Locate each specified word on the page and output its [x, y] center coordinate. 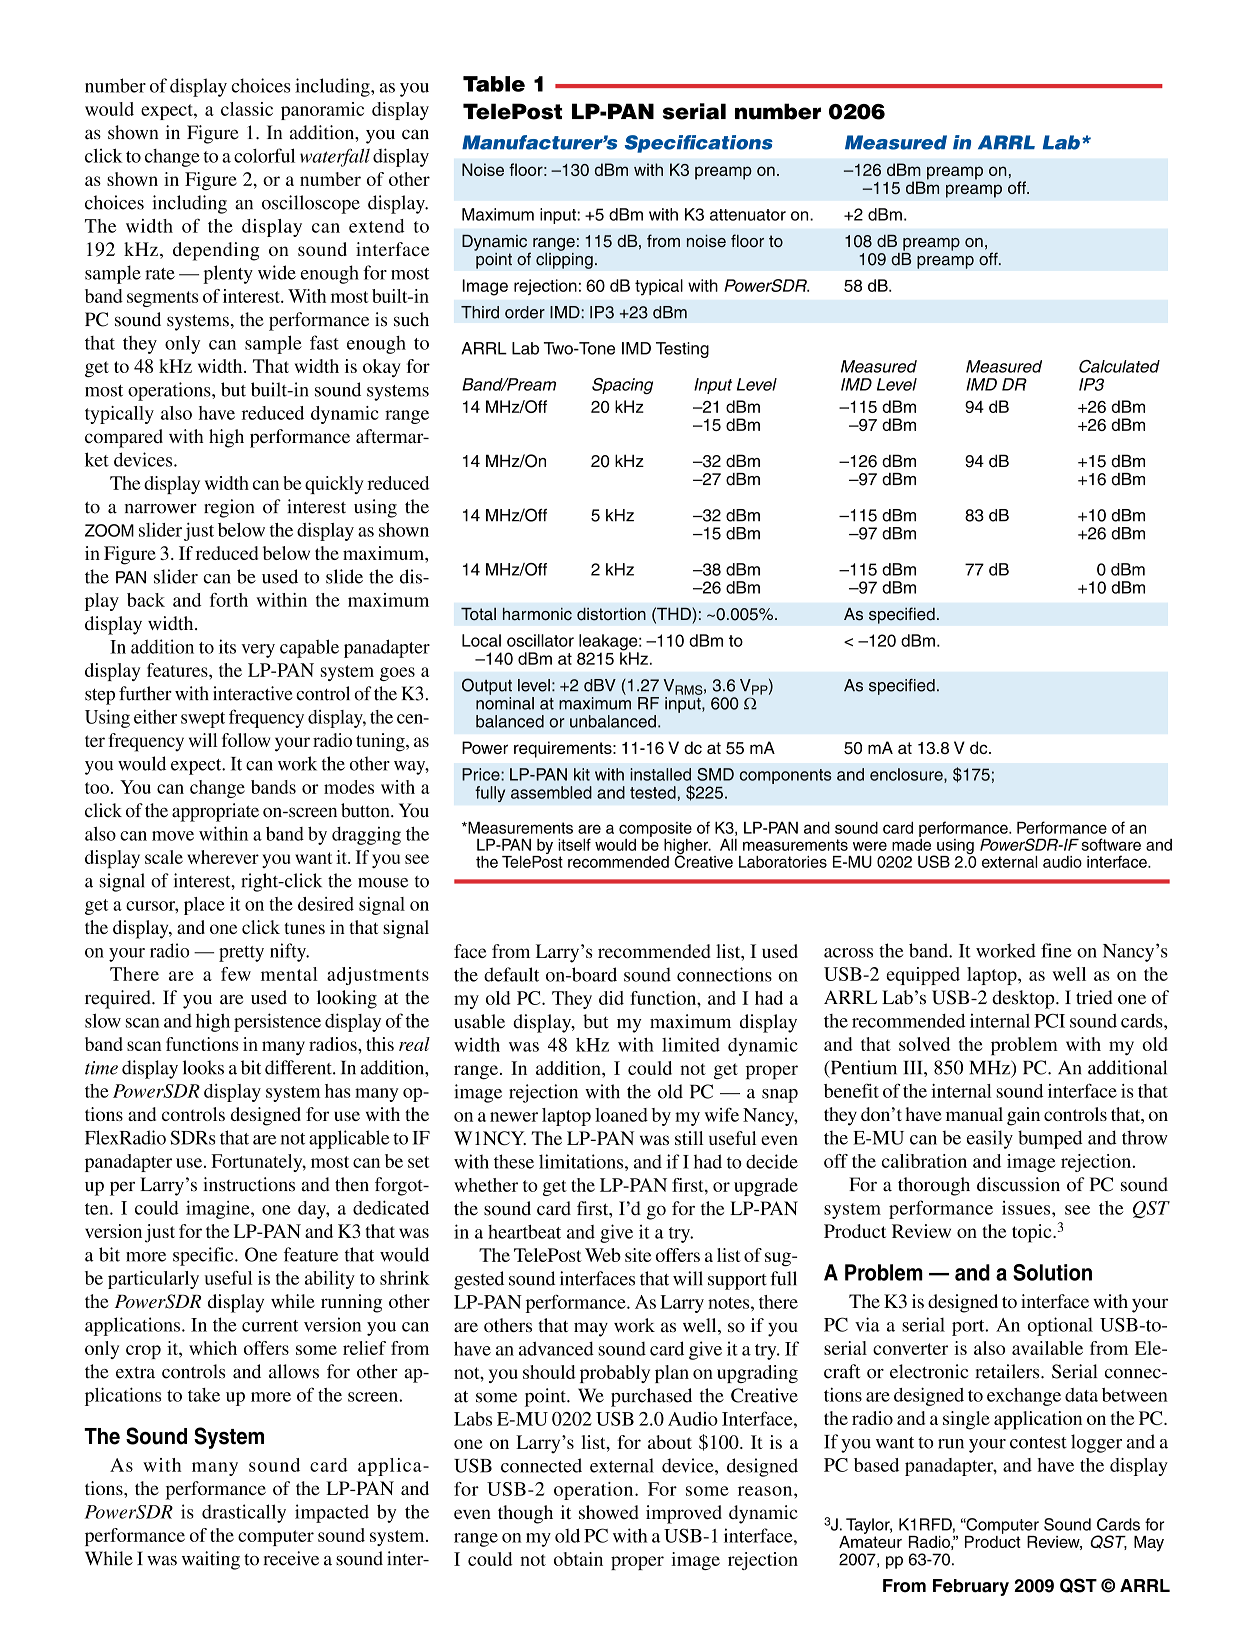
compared [124, 438]
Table [494, 84]
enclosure [907, 775]
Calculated [1119, 366]
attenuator [748, 215]
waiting [211, 1560]
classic [247, 109]
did [611, 998]
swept [203, 720]
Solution [1052, 1272]
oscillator [540, 640]
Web [603, 1255]
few [236, 974]
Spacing [622, 386]
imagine [219, 1209]
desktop [1024, 999]
